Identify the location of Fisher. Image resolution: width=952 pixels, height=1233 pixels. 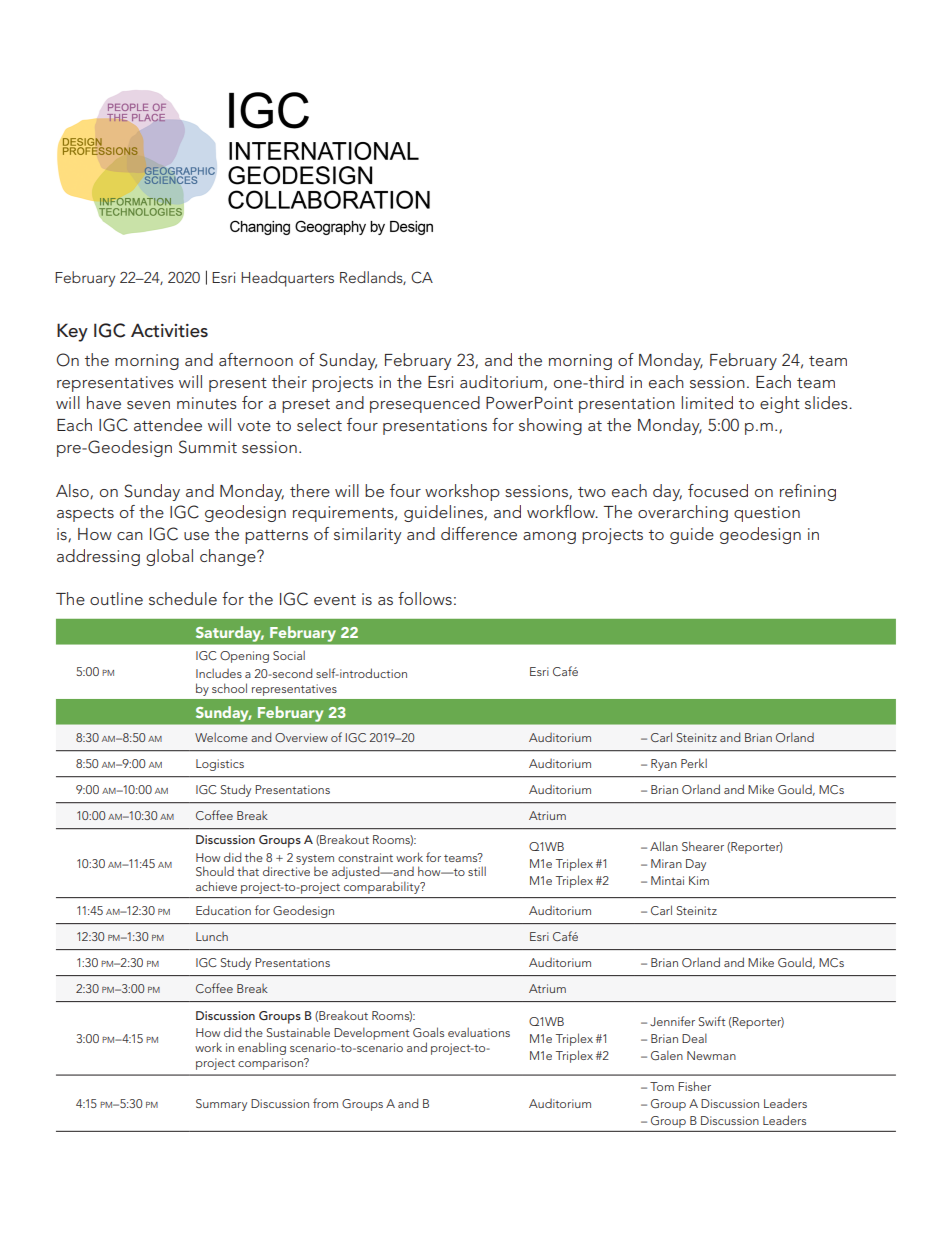
(694, 1086).
